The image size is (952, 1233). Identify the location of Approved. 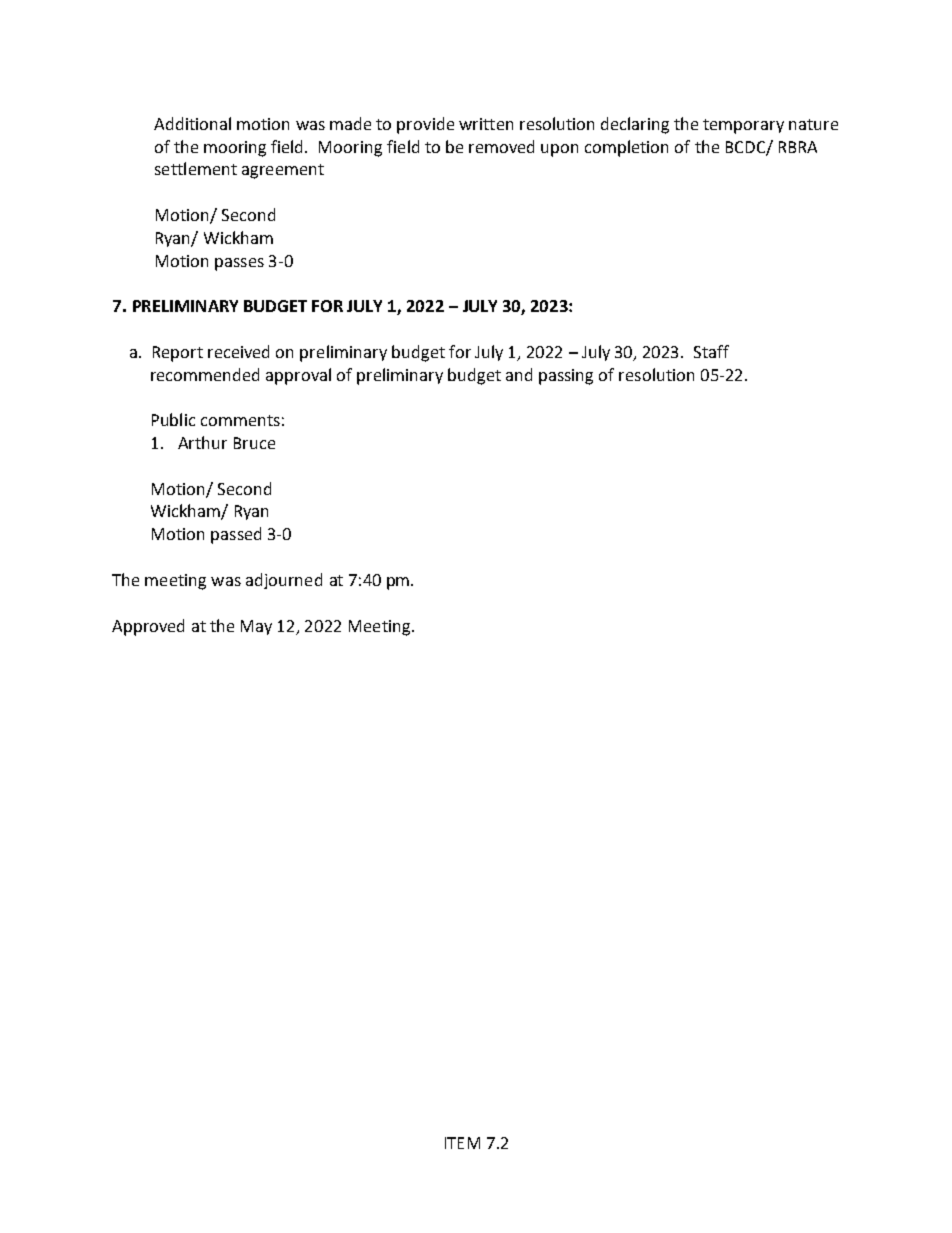
(148, 627).
